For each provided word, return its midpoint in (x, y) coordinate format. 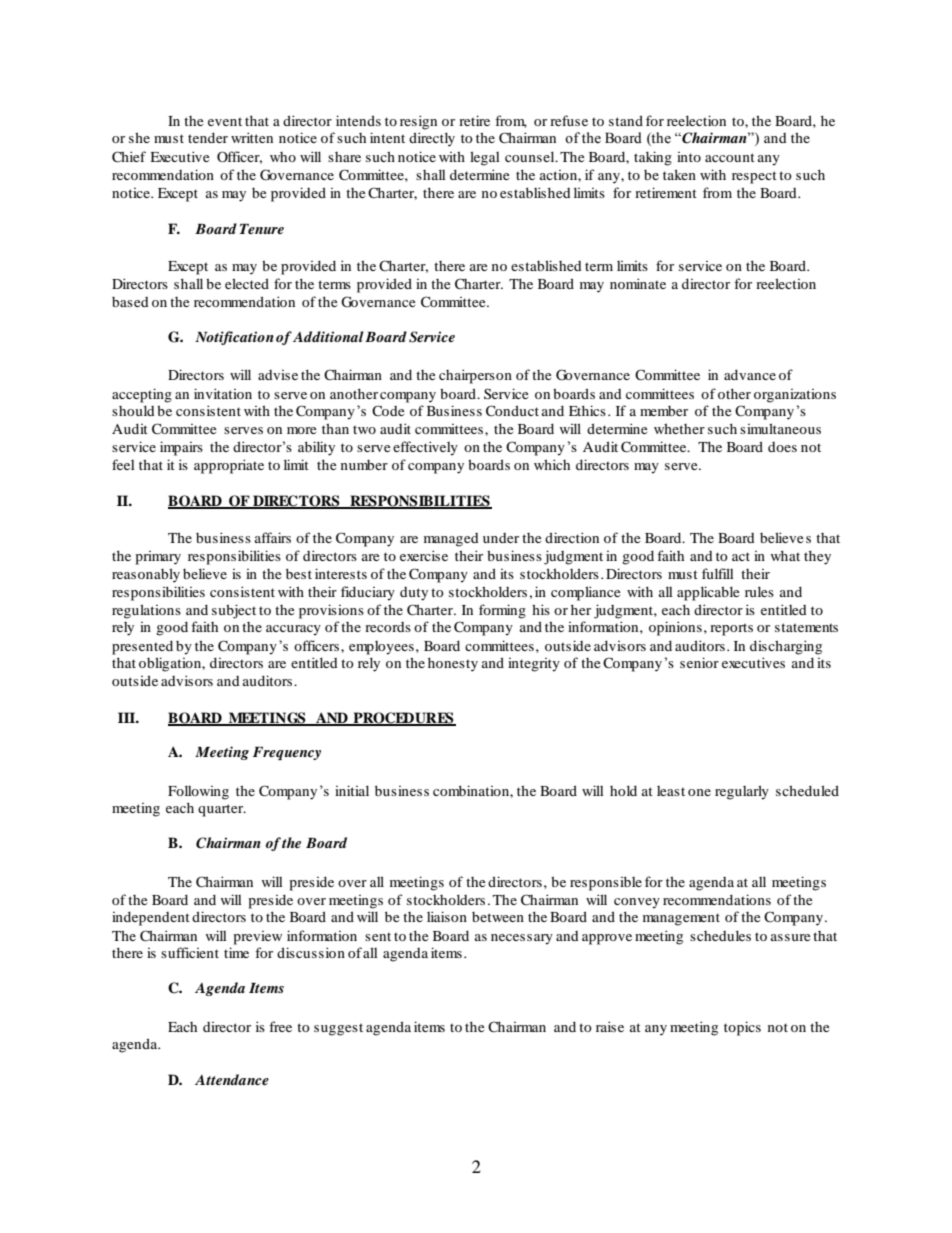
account (730, 157)
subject (234, 611)
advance (750, 374)
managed (451, 540)
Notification (234, 338)
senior (699, 662)
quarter (222, 810)
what (785, 555)
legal (485, 158)
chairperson (475, 376)
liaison (447, 916)
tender (208, 137)
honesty (453, 664)
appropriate (229, 466)
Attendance (232, 1079)
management (681, 919)
